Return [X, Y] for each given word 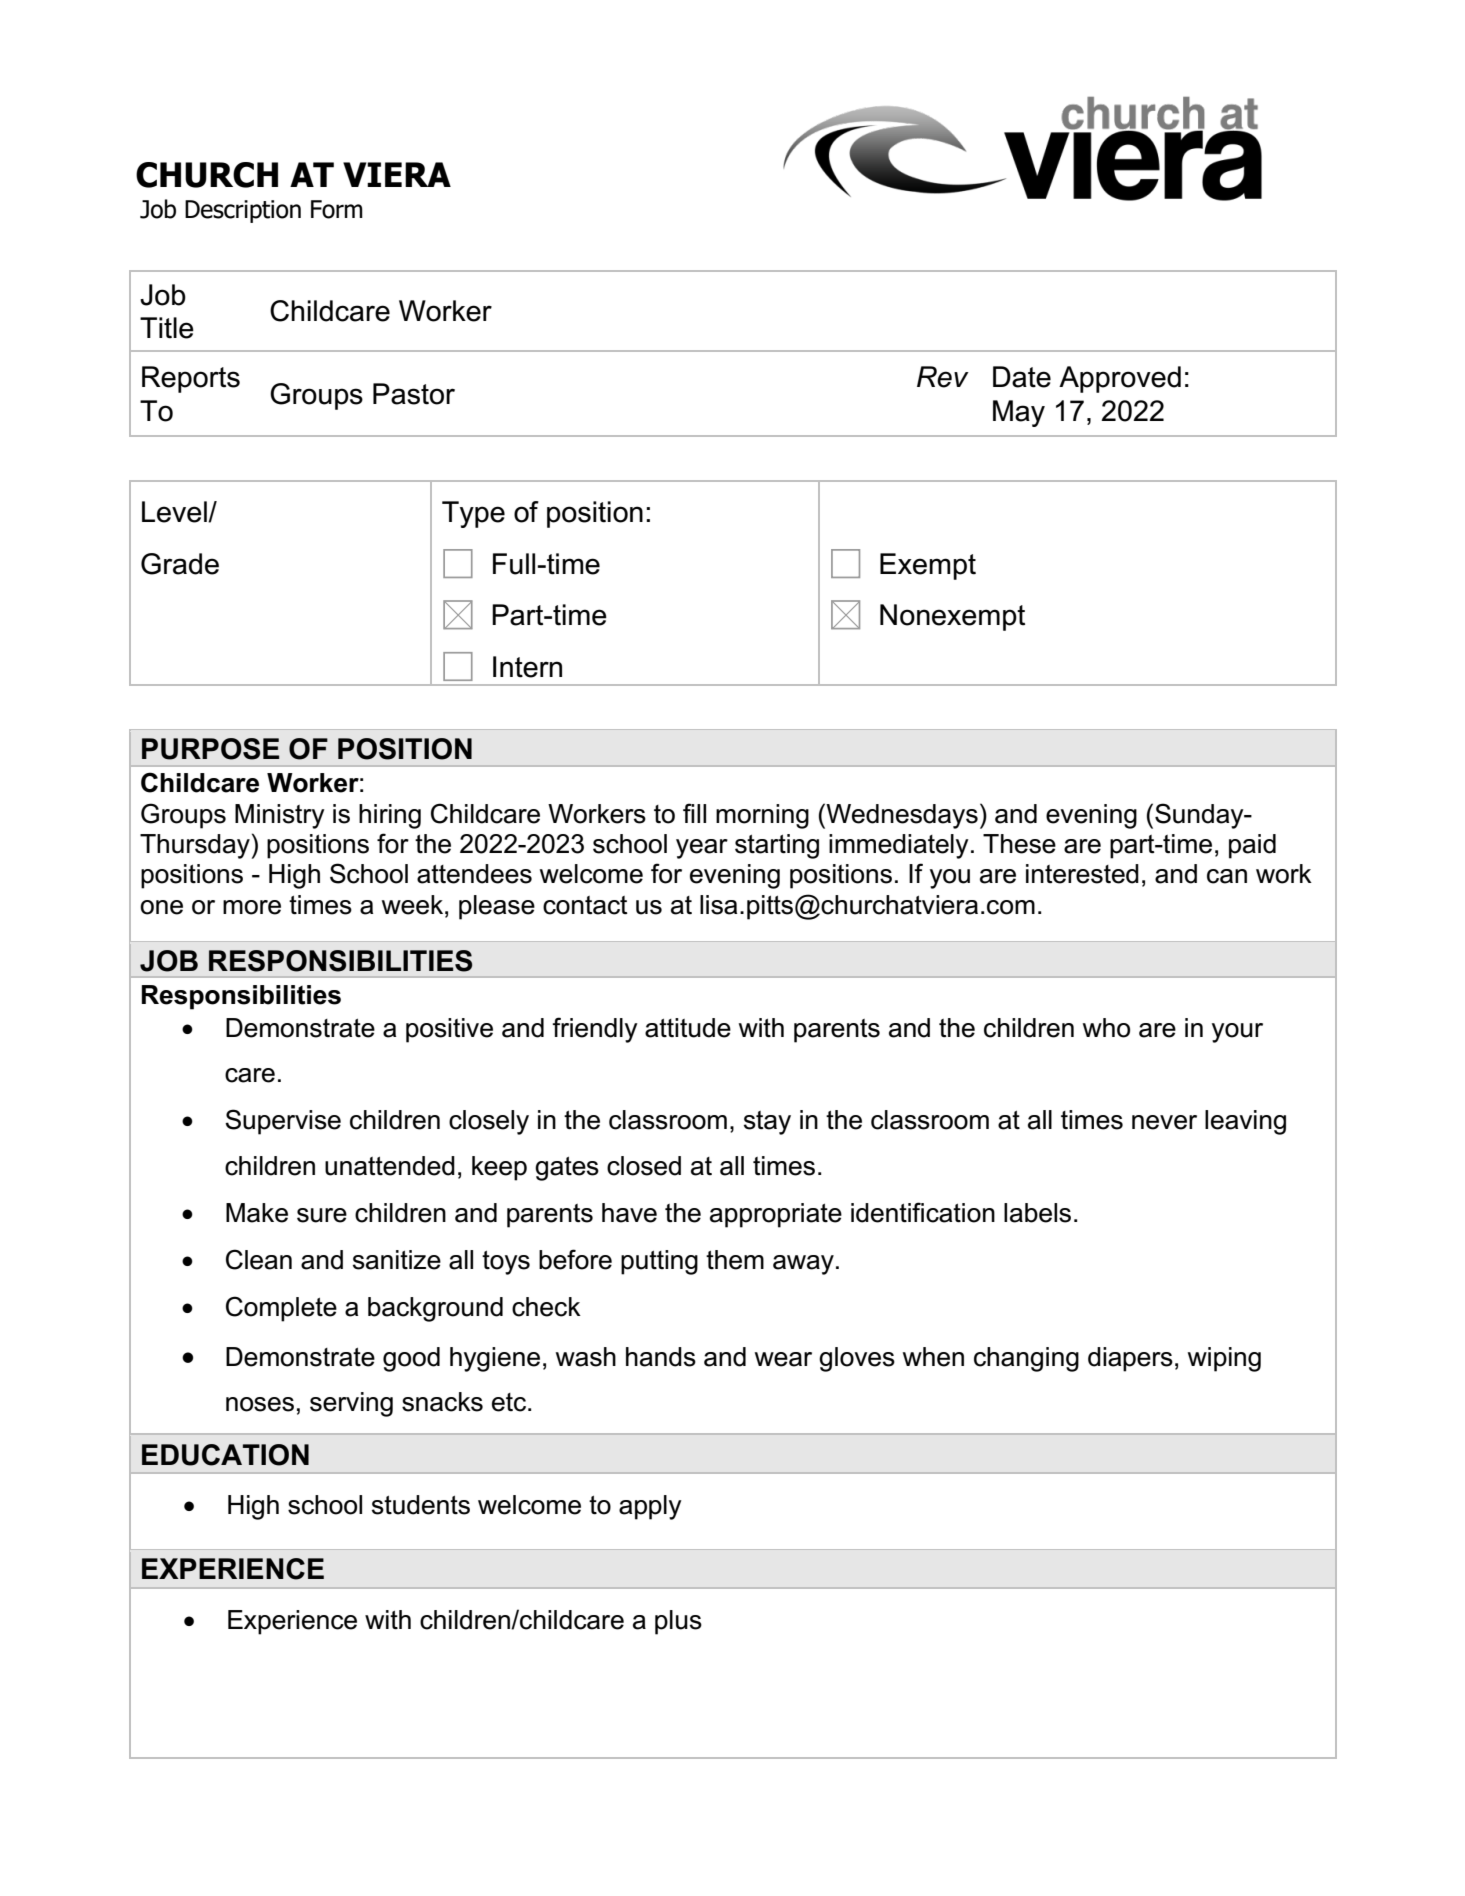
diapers [1130, 1359]
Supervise [283, 1122]
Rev [943, 377]
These [1019, 844]
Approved [1120, 379]
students [421, 1505]
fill [694, 813]
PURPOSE [210, 749]
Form [337, 209]
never [1164, 1122]
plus [678, 1622]
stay [767, 1123]
